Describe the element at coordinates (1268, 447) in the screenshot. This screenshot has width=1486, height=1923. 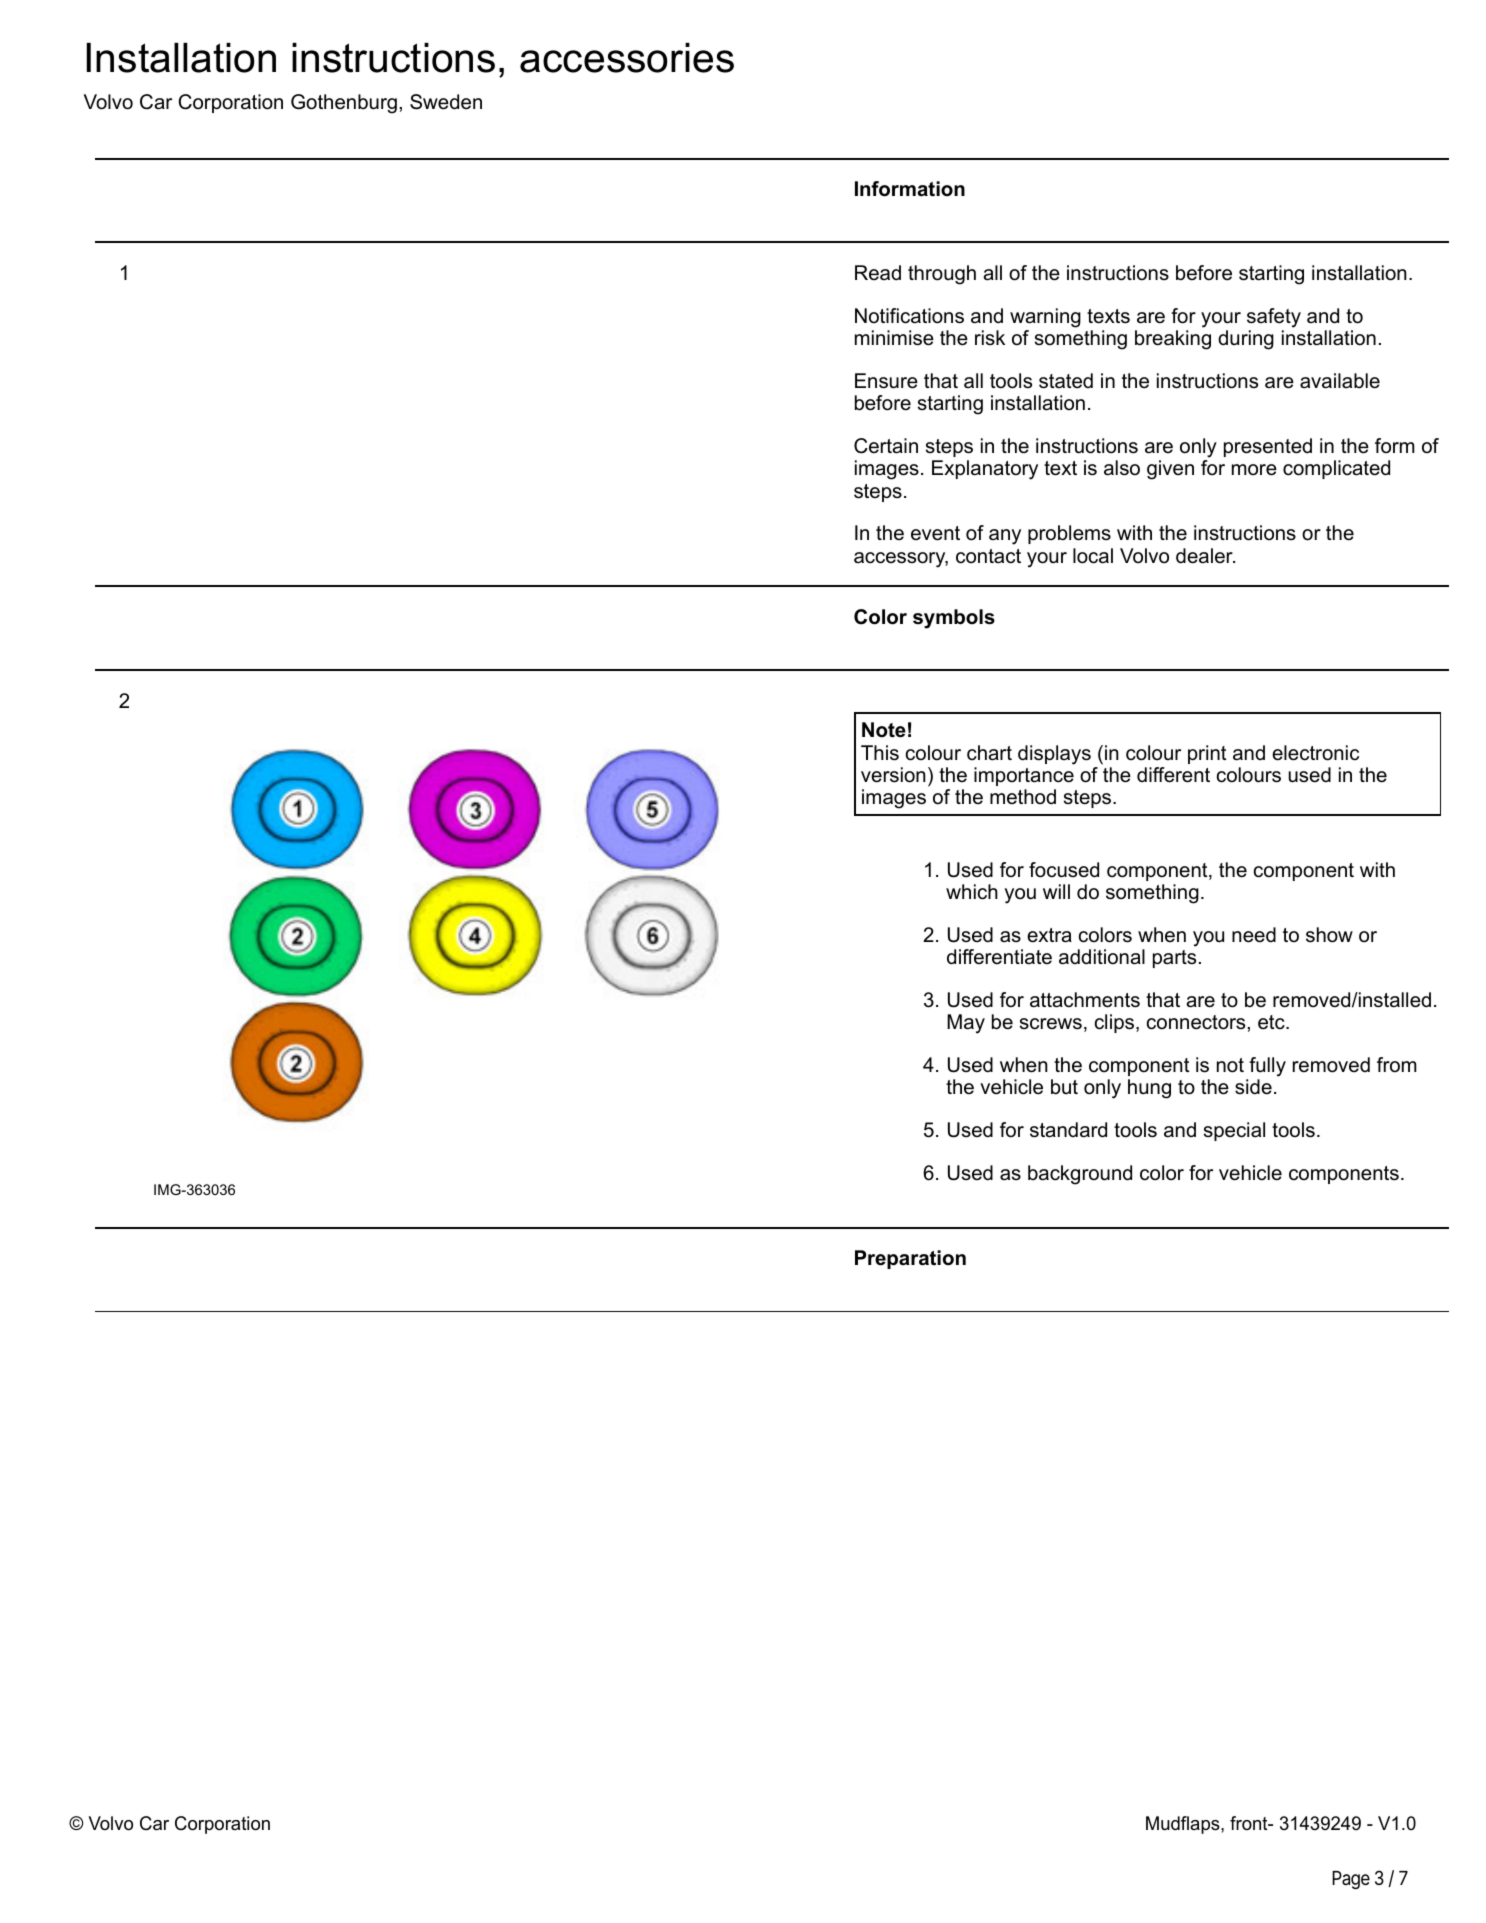
I see `presented` at that location.
